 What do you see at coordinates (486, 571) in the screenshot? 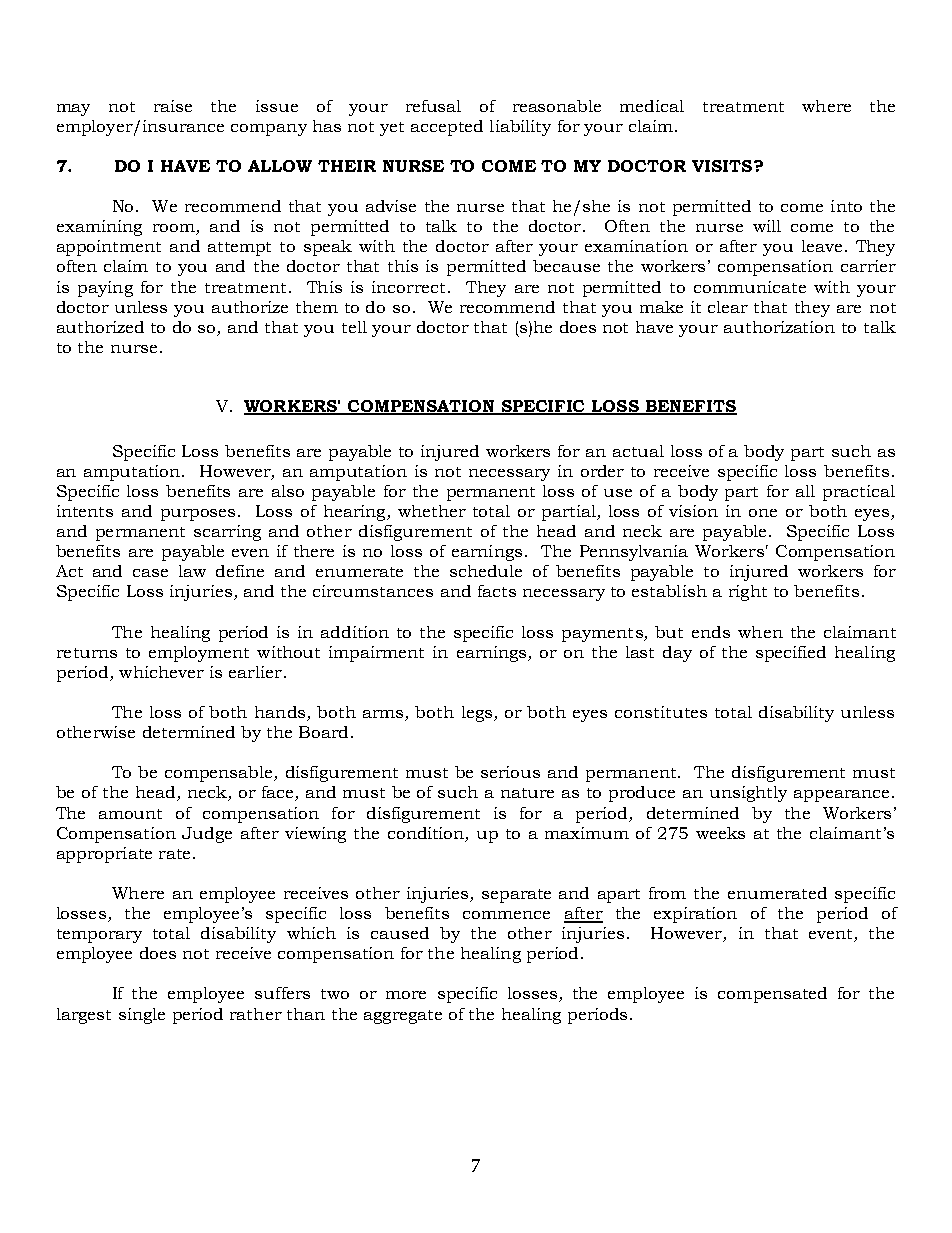
I see `schedule` at bounding box center [486, 571].
